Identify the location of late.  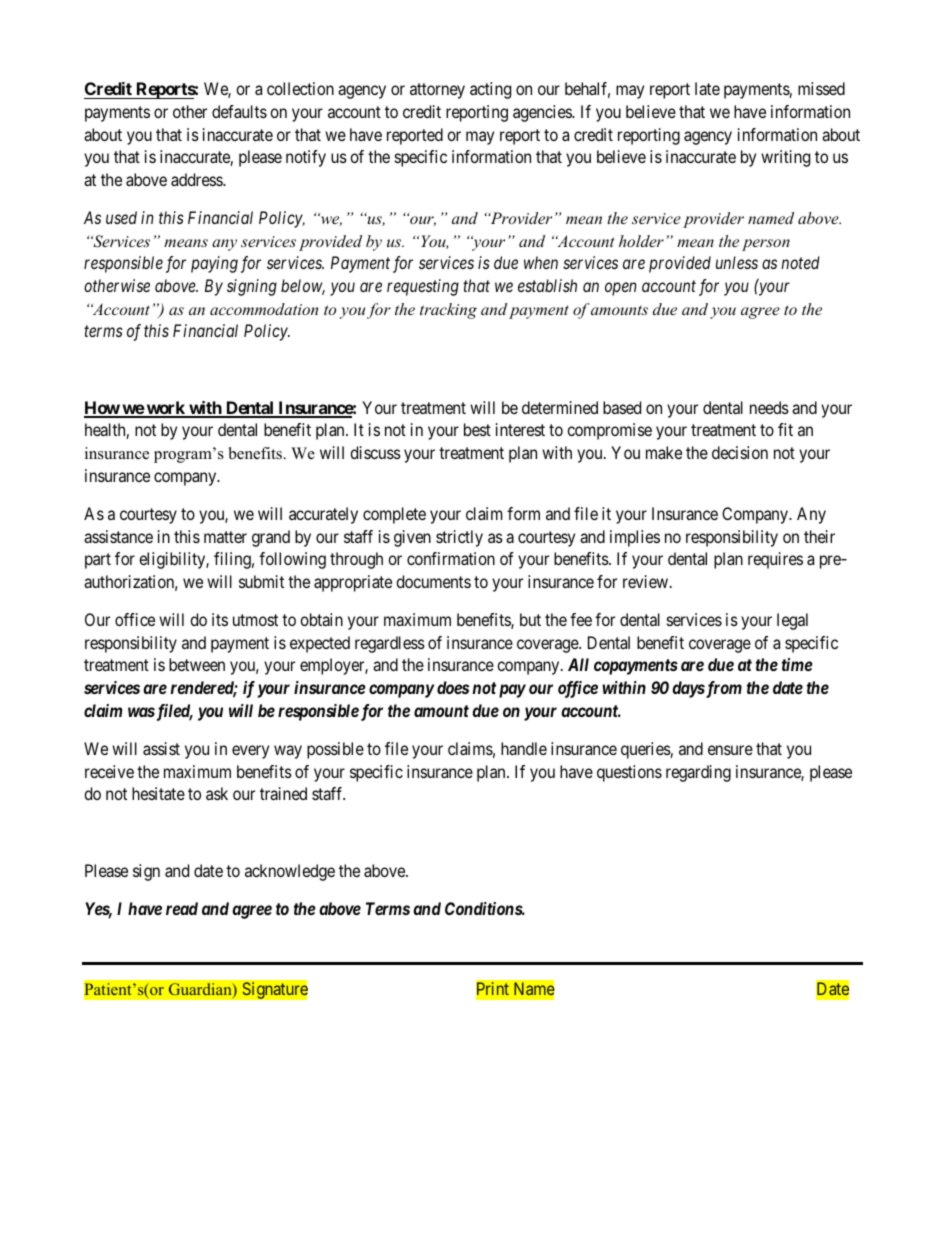
(707, 88).
